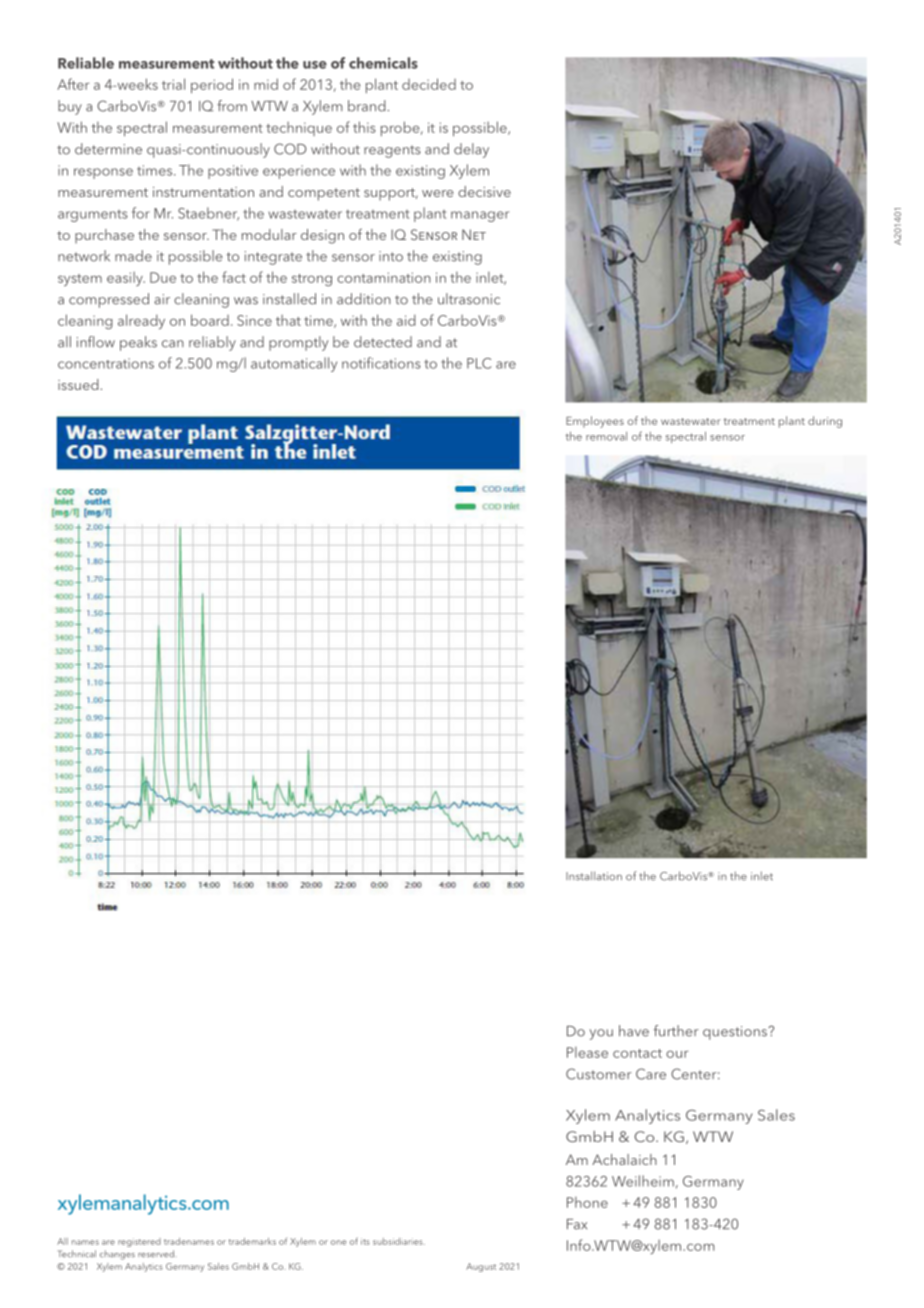  I want to click on Phone, so click(587, 1202).
